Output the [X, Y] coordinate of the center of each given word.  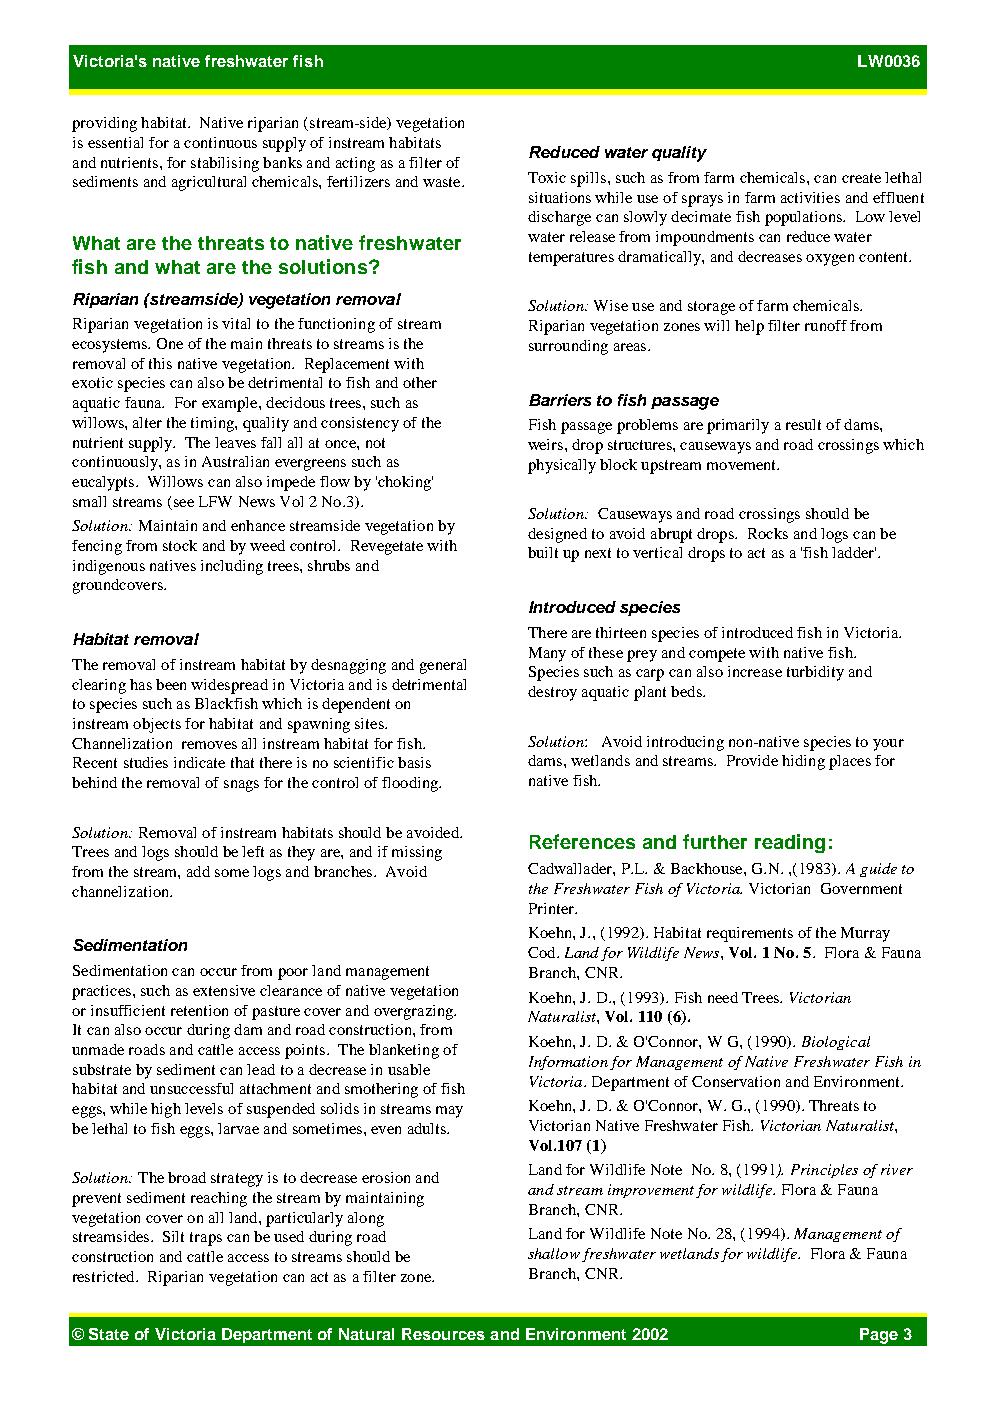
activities [810, 197]
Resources [443, 1334]
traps [206, 1239]
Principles [824, 1171]
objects [157, 725]
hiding [803, 762]
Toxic [547, 177]
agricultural [209, 183]
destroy [552, 693]
